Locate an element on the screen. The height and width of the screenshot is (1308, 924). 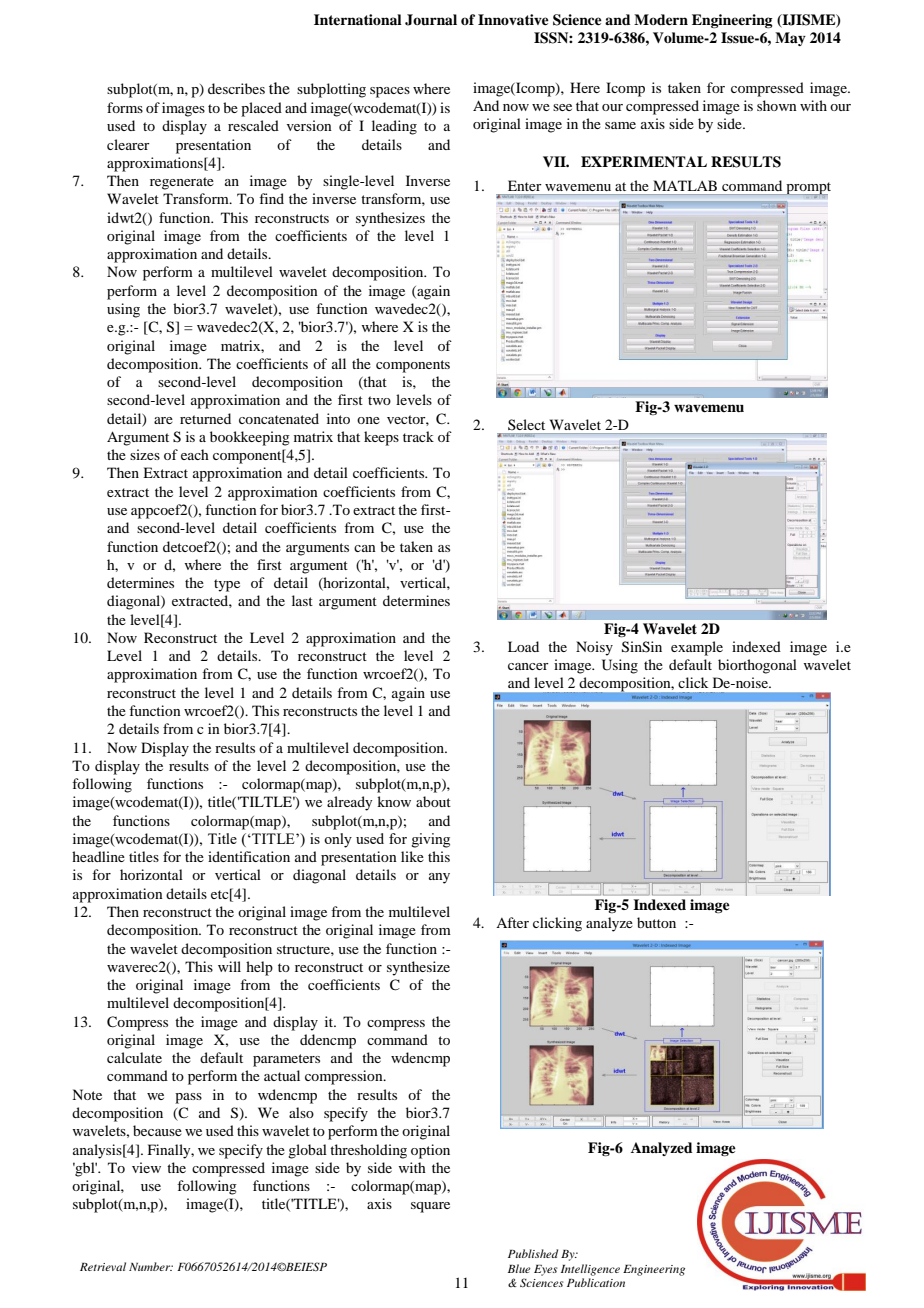
two is located at coordinates (379, 400).
